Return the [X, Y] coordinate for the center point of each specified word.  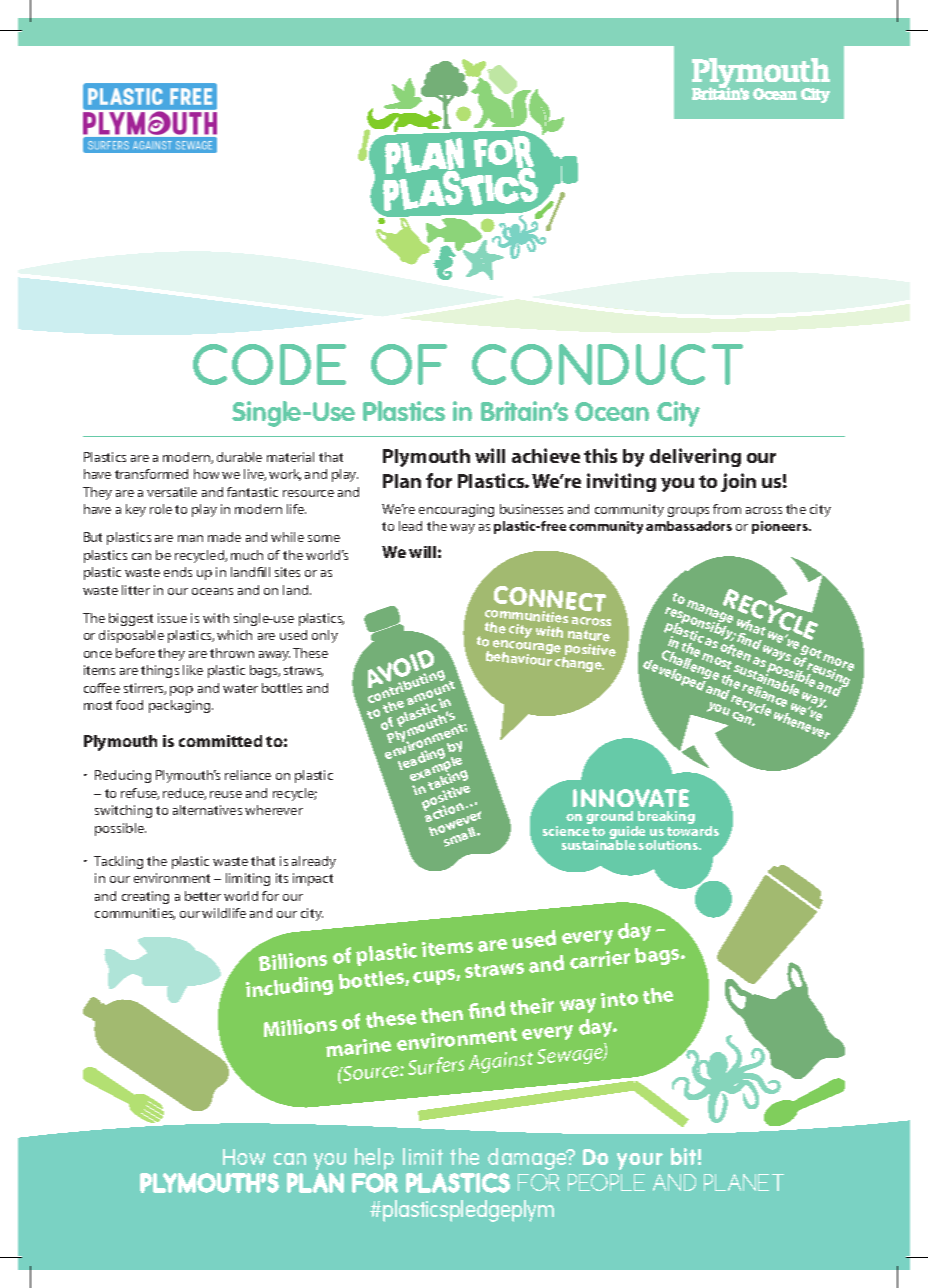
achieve [546, 455]
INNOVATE [631, 798]
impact [313, 879]
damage [528, 1159]
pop [181, 691]
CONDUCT [607, 364]
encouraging [456, 510]
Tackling [118, 862]
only [325, 636]
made [224, 537]
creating [145, 897]
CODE [269, 364]
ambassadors [689, 526]
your [640, 1161]
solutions [670, 845]
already [314, 862]
